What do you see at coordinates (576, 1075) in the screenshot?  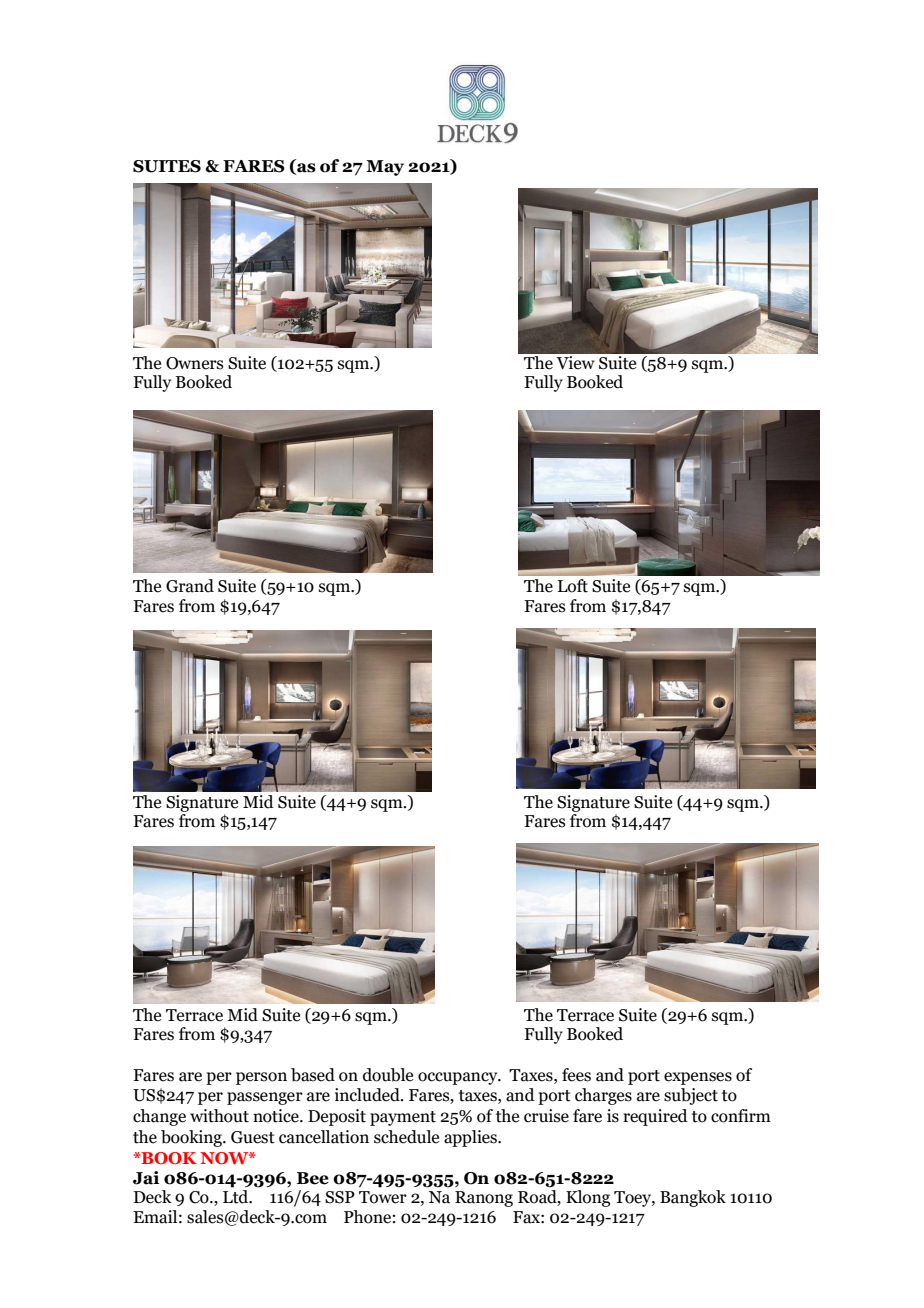 I see `fees` at bounding box center [576, 1075].
